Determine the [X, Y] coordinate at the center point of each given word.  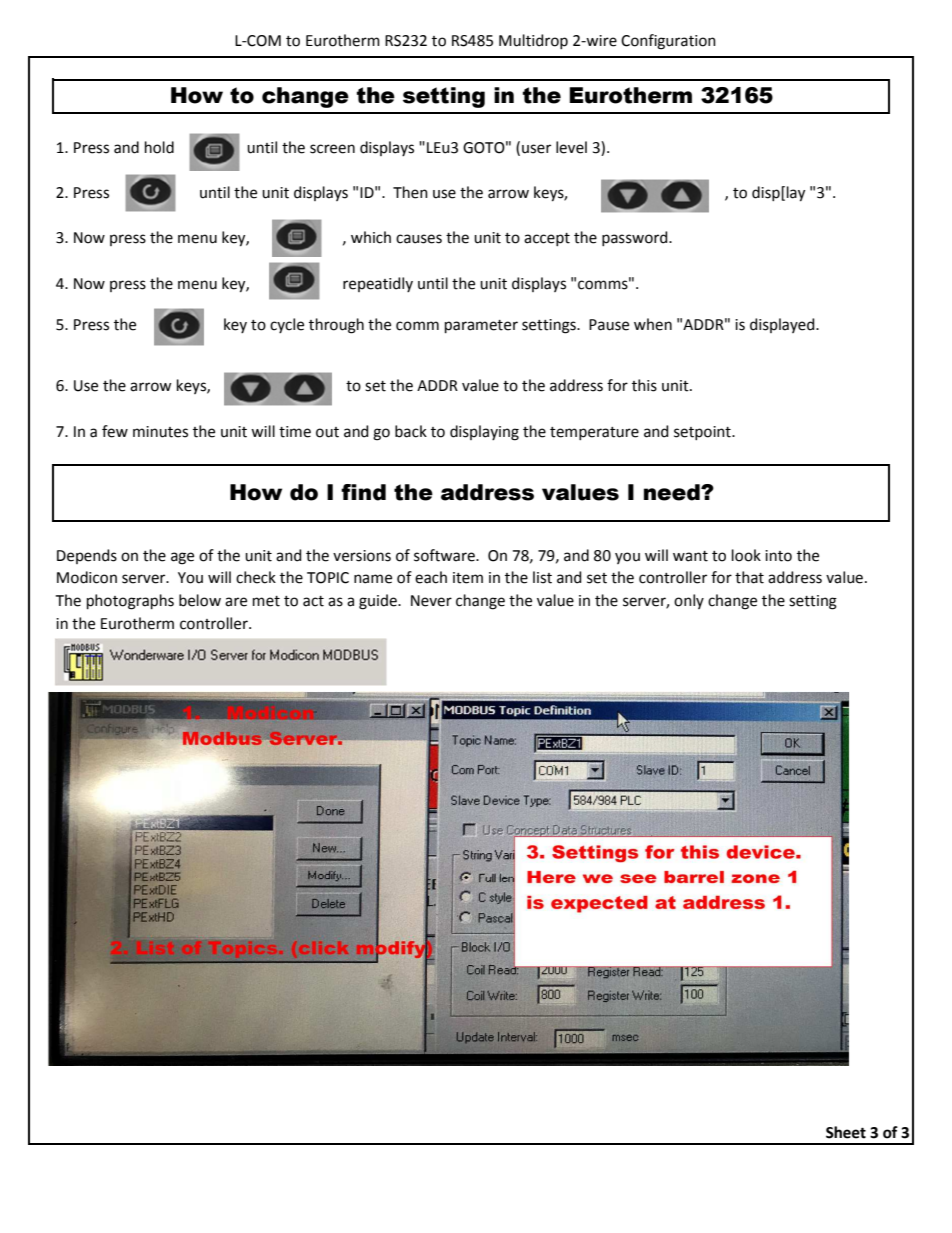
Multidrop [533, 41]
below [200, 600]
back [411, 431]
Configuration [668, 42]
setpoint [703, 433]
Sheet [846, 1132]
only [689, 601]
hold [159, 147]
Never [431, 601]
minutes [160, 432]
